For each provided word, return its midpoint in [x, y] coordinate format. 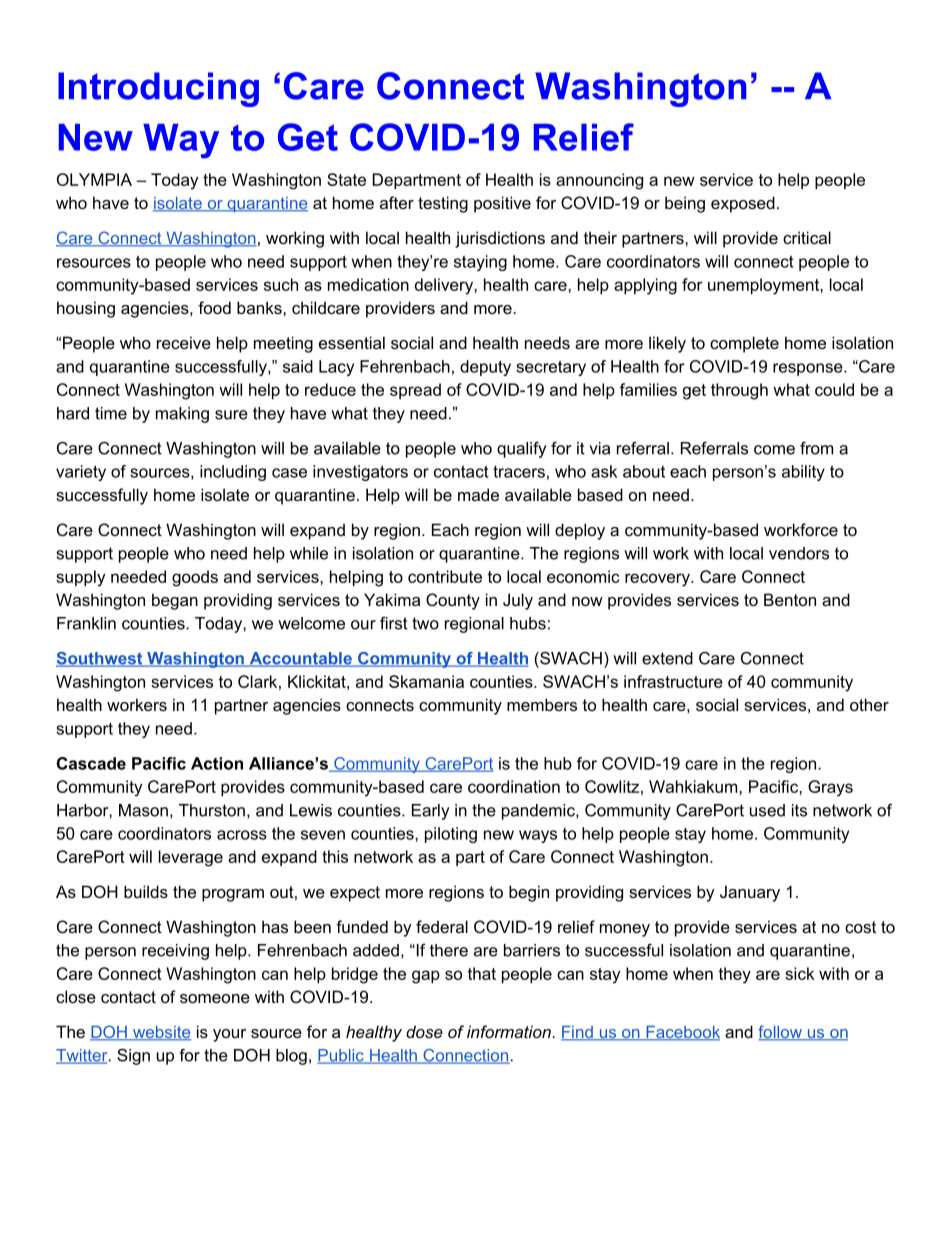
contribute [445, 576]
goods [195, 578]
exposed [743, 204]
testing [443, 204]
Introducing [158, 89]
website [161, 1033]
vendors [799, 553]
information [510, 1031]
